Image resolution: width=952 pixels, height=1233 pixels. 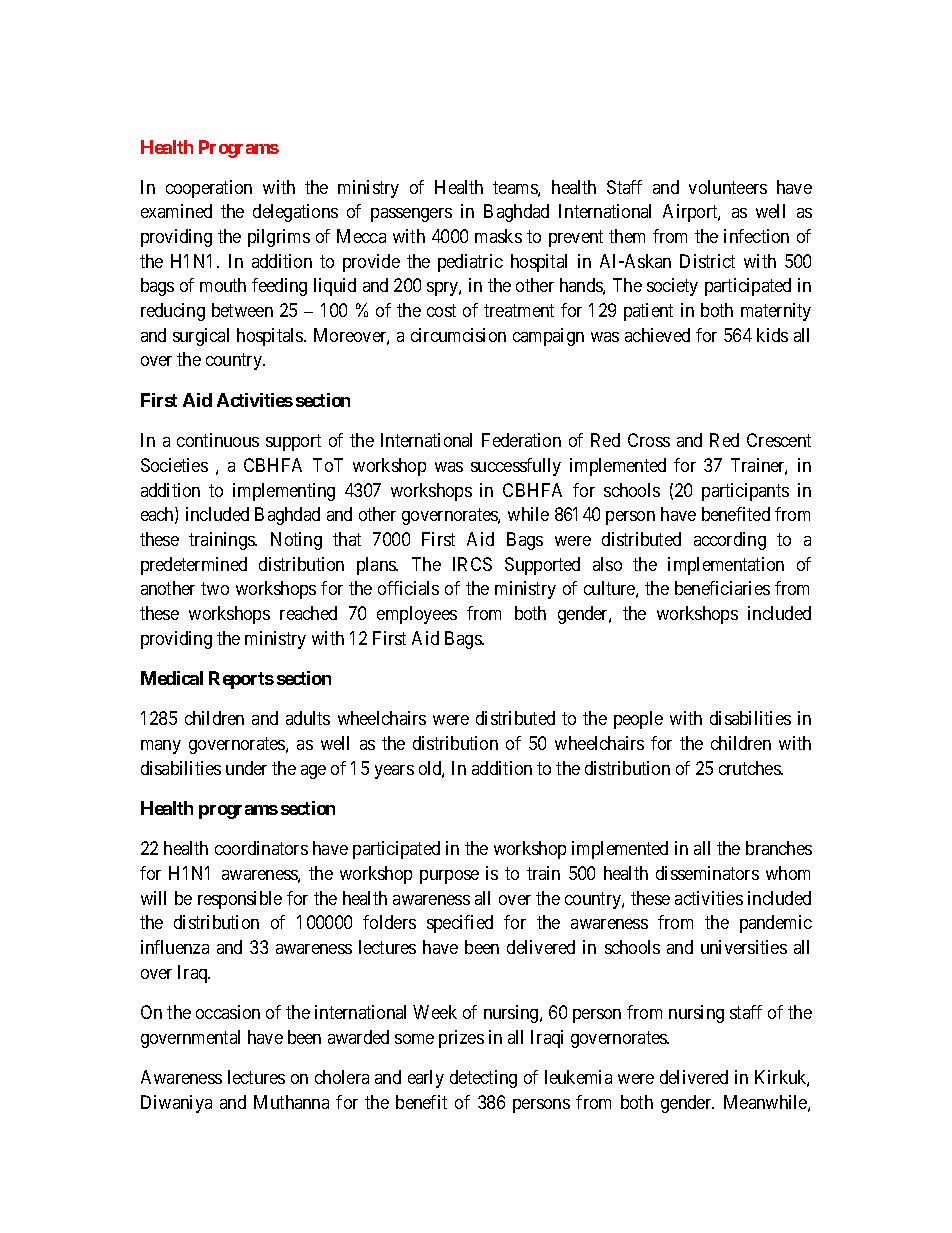 I want to click on beneficiaries, so click(x=722, y=588).
